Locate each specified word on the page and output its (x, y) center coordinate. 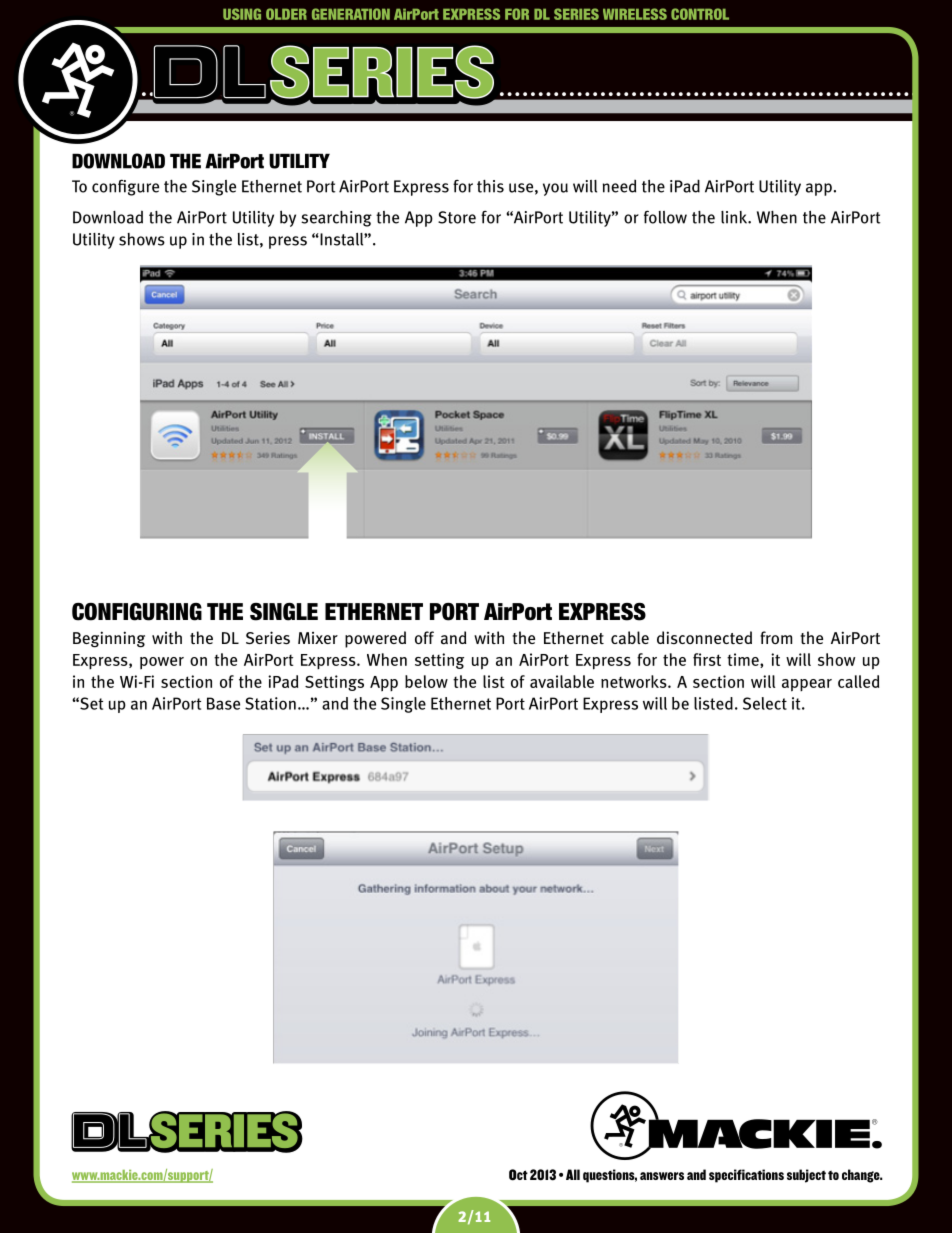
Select (765, 703)
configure (125, 187)
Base (223, 703)
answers (662, 1176)
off (424, 637)
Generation (351, 14)
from (776, 637)
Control (700, 14)
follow (665, 217)
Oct (518, 1175)
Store (457, 217)
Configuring (137, 612)
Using (242, 14)
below (426, 681)
